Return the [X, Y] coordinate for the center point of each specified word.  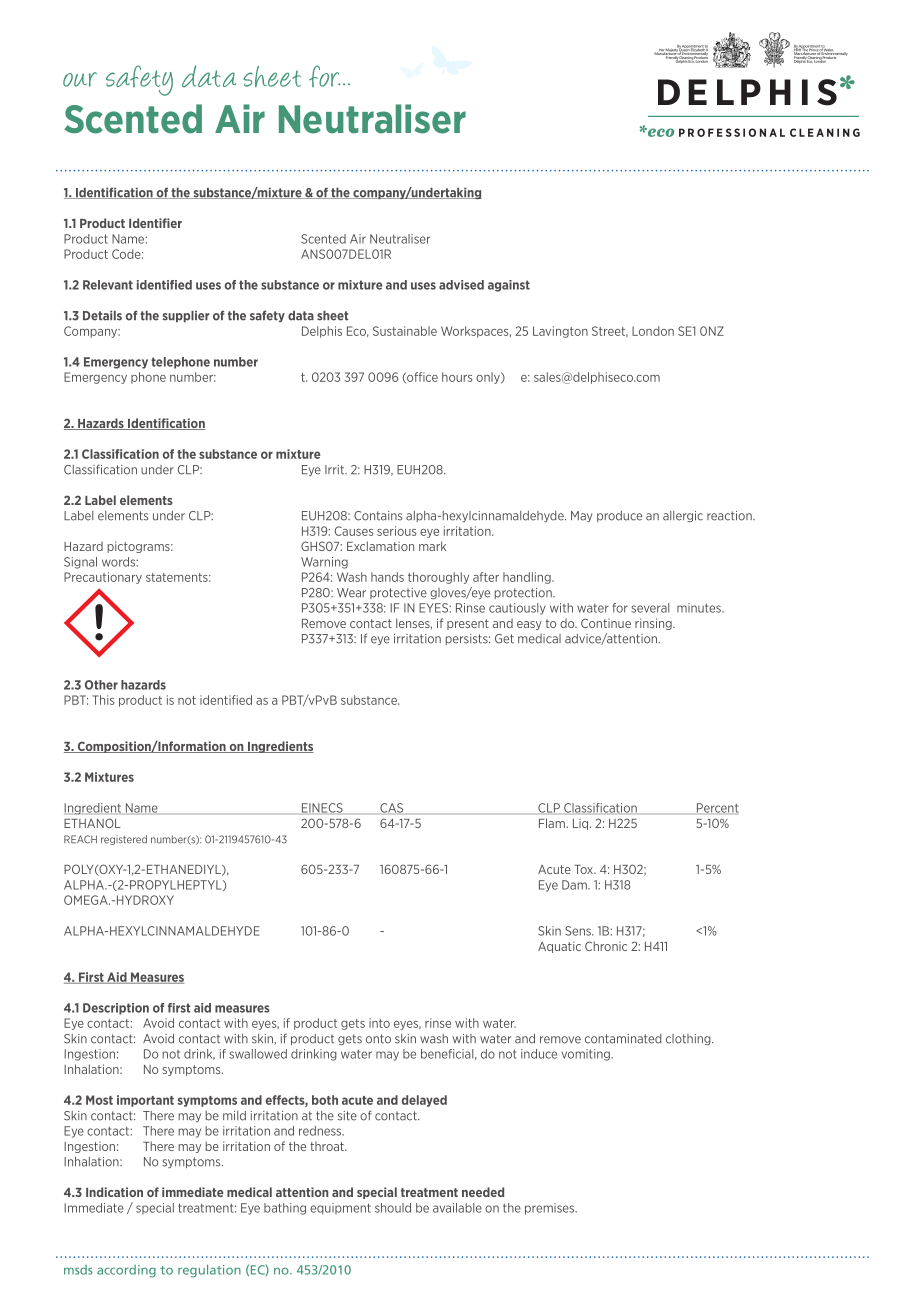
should [393, 1208]
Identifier [155, 223]
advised [461, 285]
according [126, 1271]
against [509, 286]
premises [551, 1209]
